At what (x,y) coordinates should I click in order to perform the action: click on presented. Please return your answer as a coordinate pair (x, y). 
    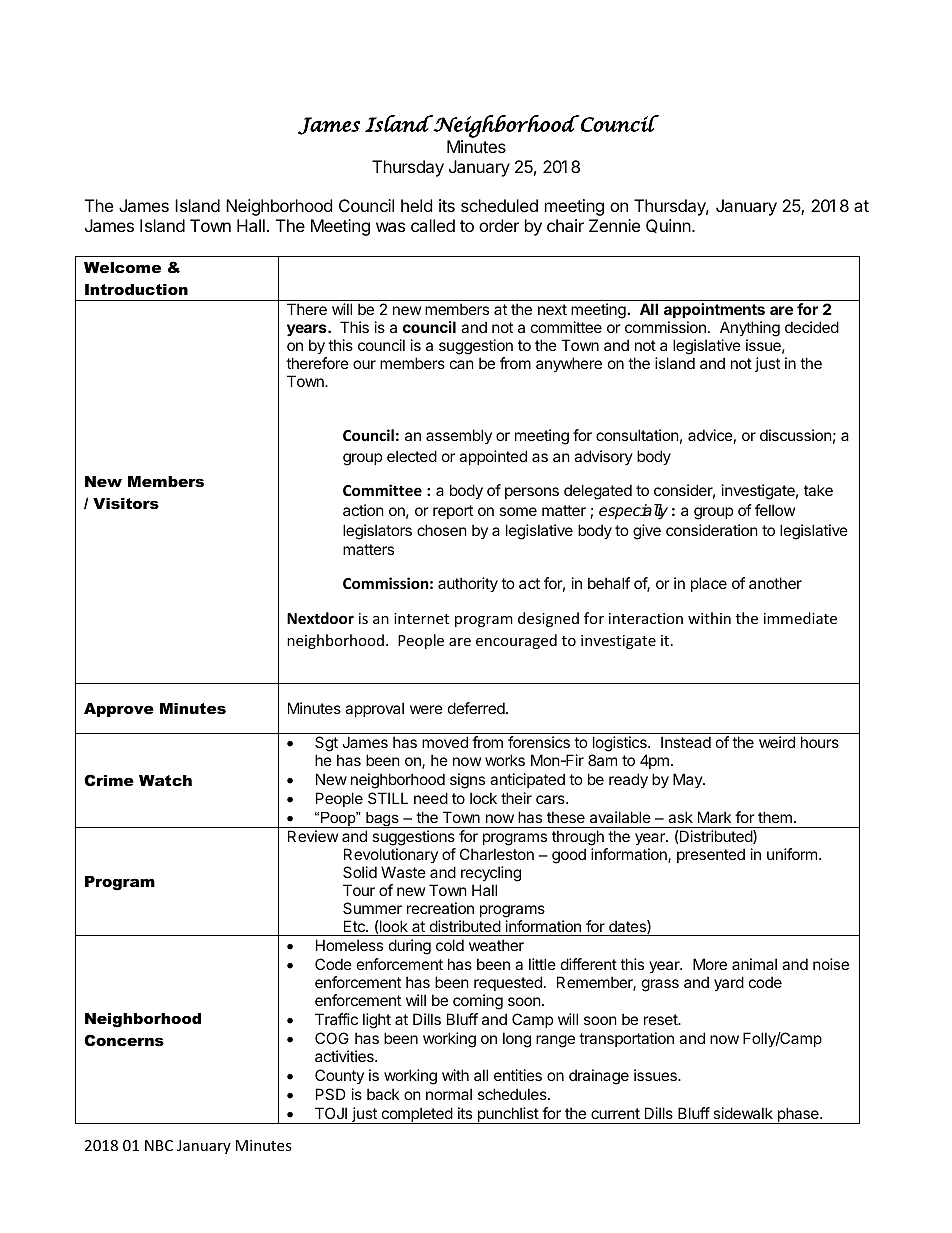
    Looking at the image, I should click on (711, 855).
